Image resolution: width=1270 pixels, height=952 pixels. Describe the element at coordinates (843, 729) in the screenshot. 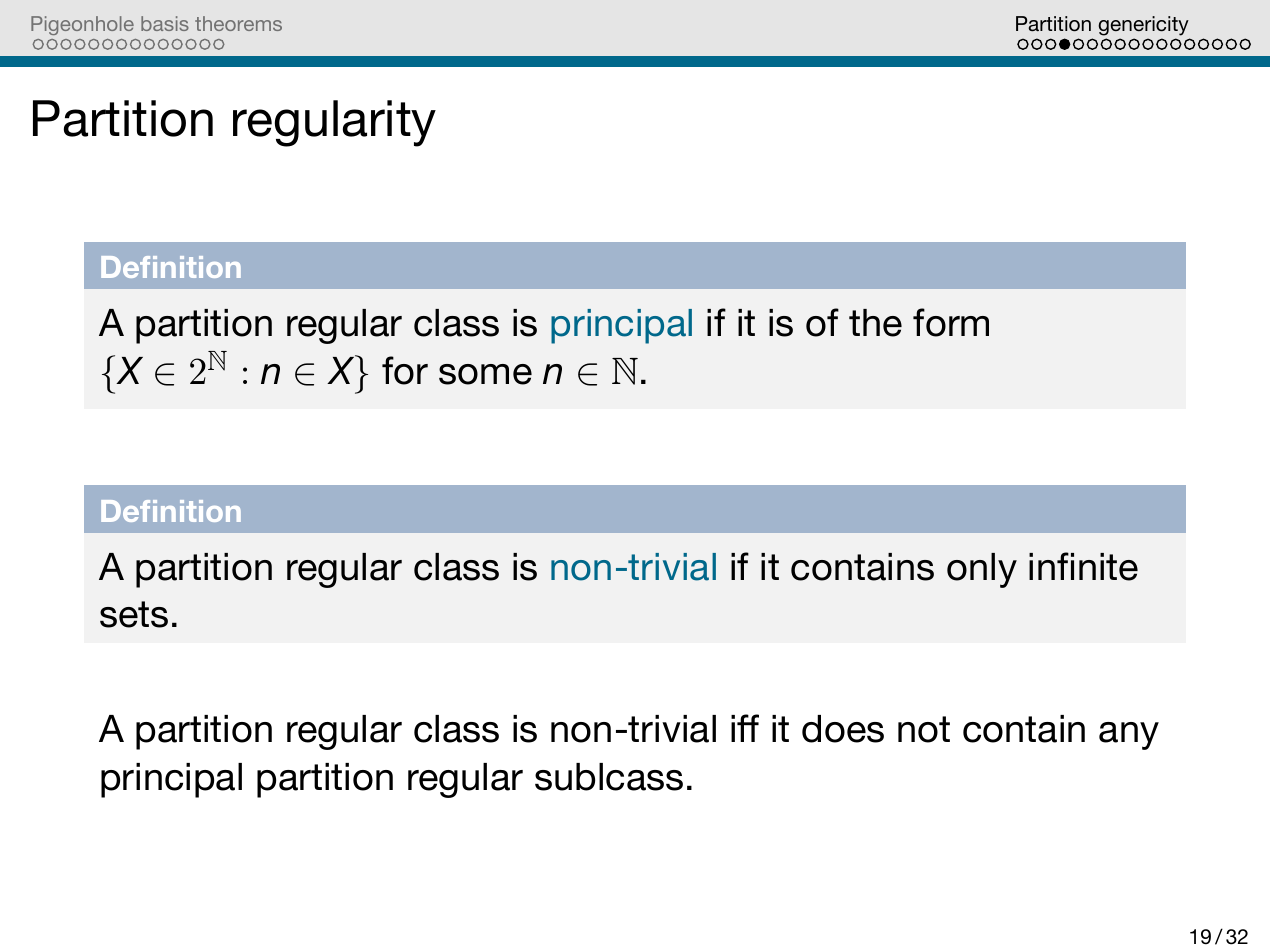

I see `does` at that location.
